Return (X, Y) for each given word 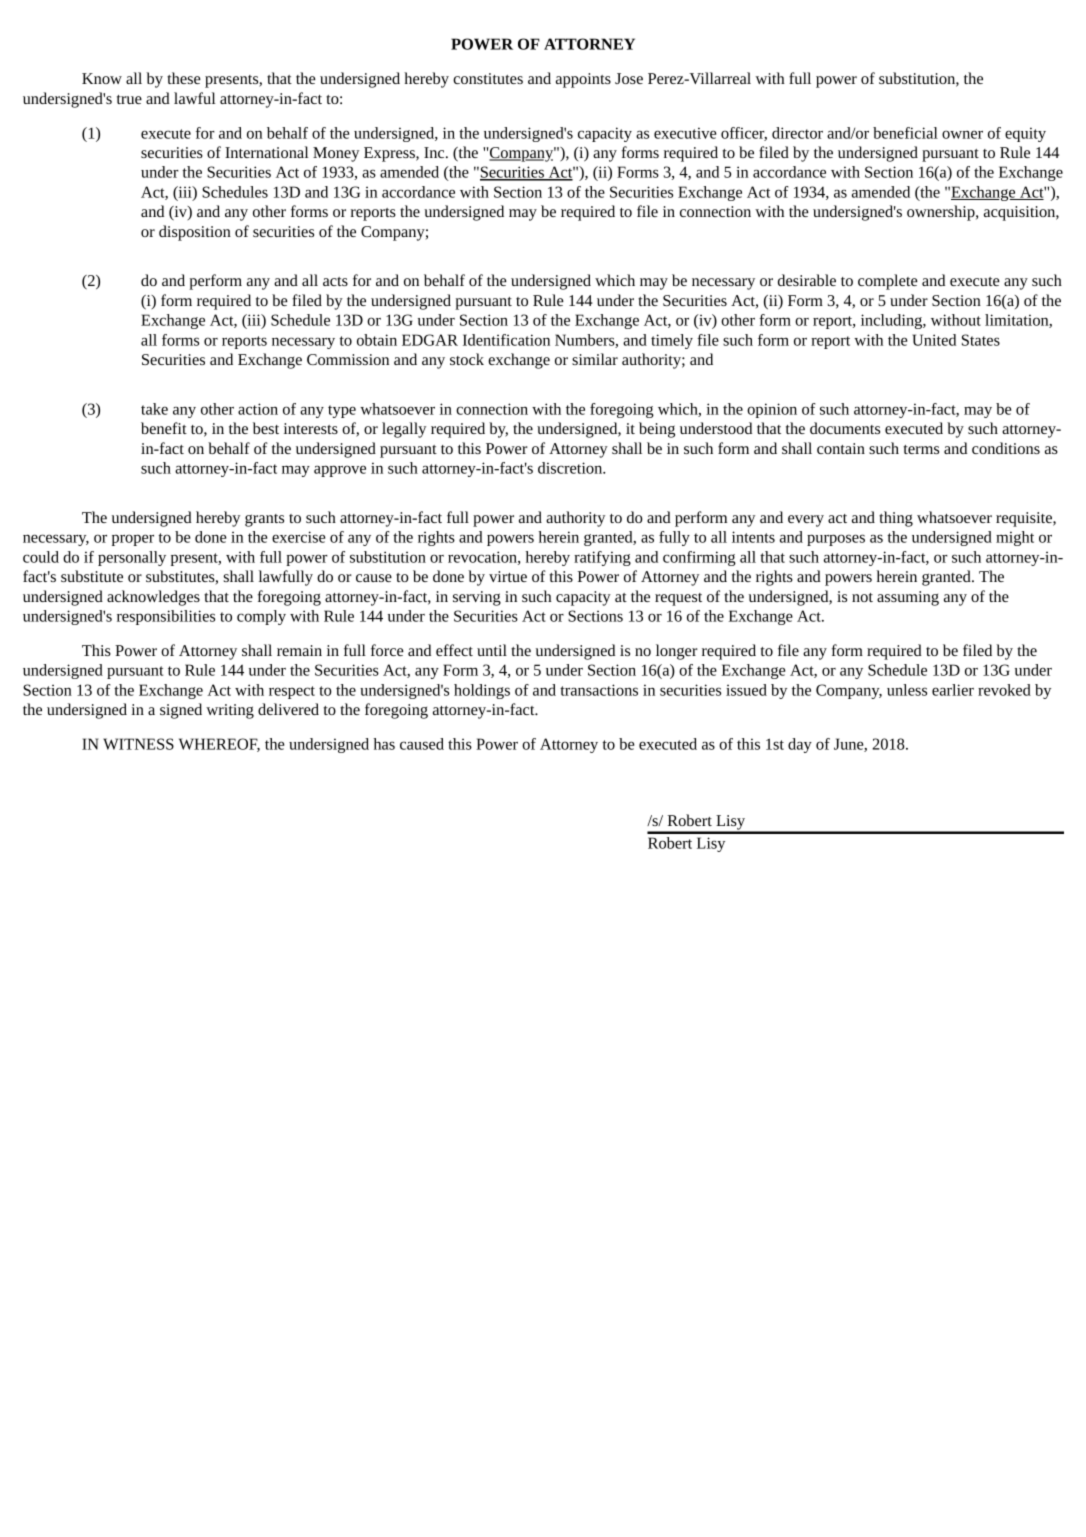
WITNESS (138, 744)
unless (907, 690)
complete (888, 282)
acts (335, 281)
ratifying (602, 558)
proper (133, 540)
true (129, 99)
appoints (583, 80)
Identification (506, 340)
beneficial (905, 133)
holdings (482, 691)
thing (896, 519)
